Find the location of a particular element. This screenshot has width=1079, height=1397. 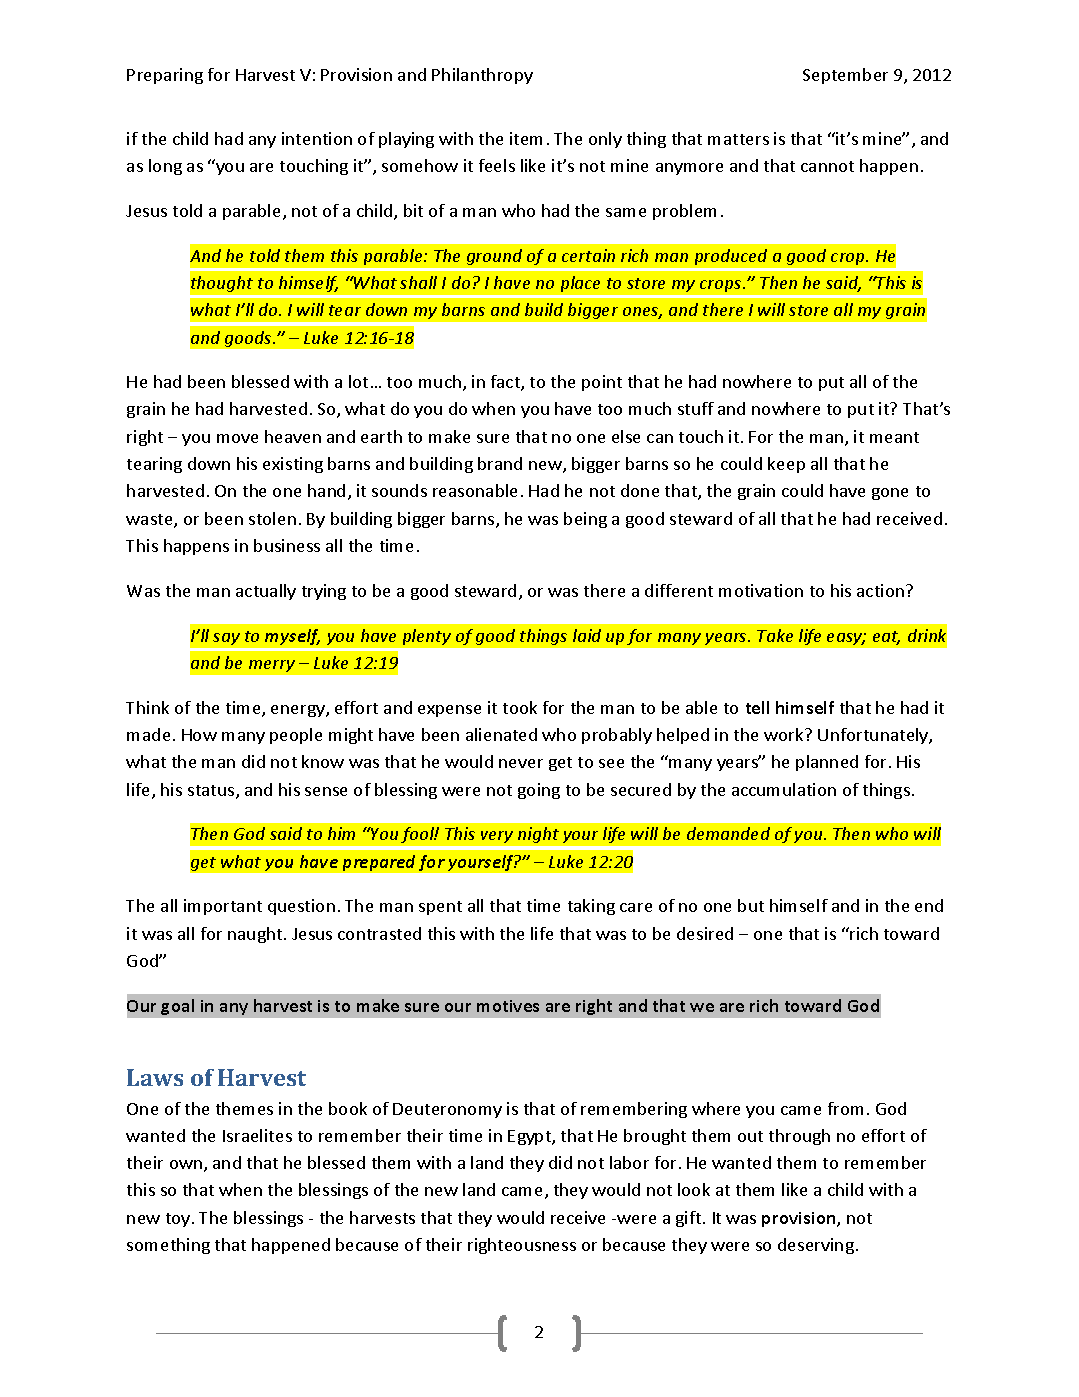

item is located at coordinates (526, 138).
